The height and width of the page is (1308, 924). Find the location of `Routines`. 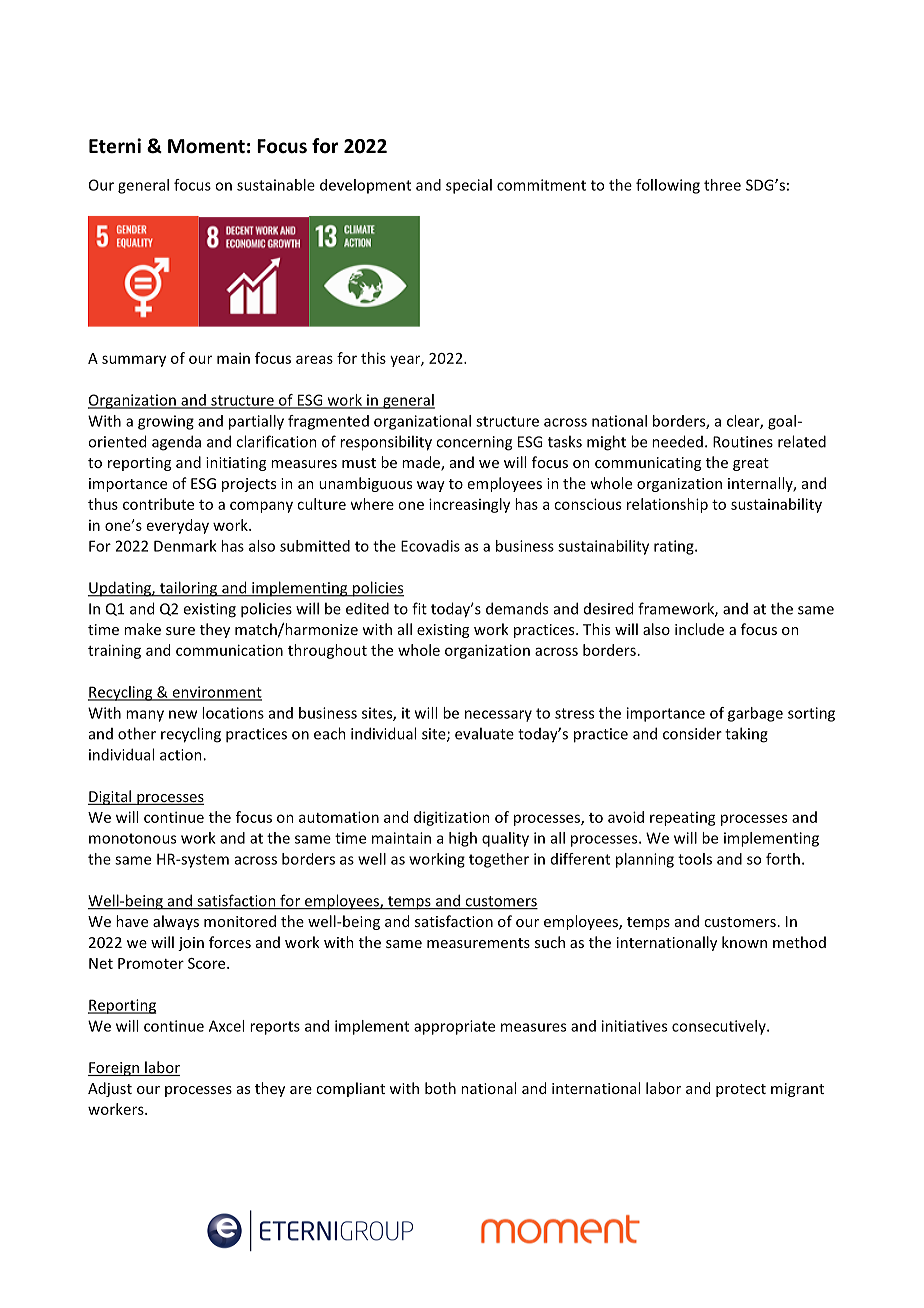

Routines is located at coordinates (743, 442).
